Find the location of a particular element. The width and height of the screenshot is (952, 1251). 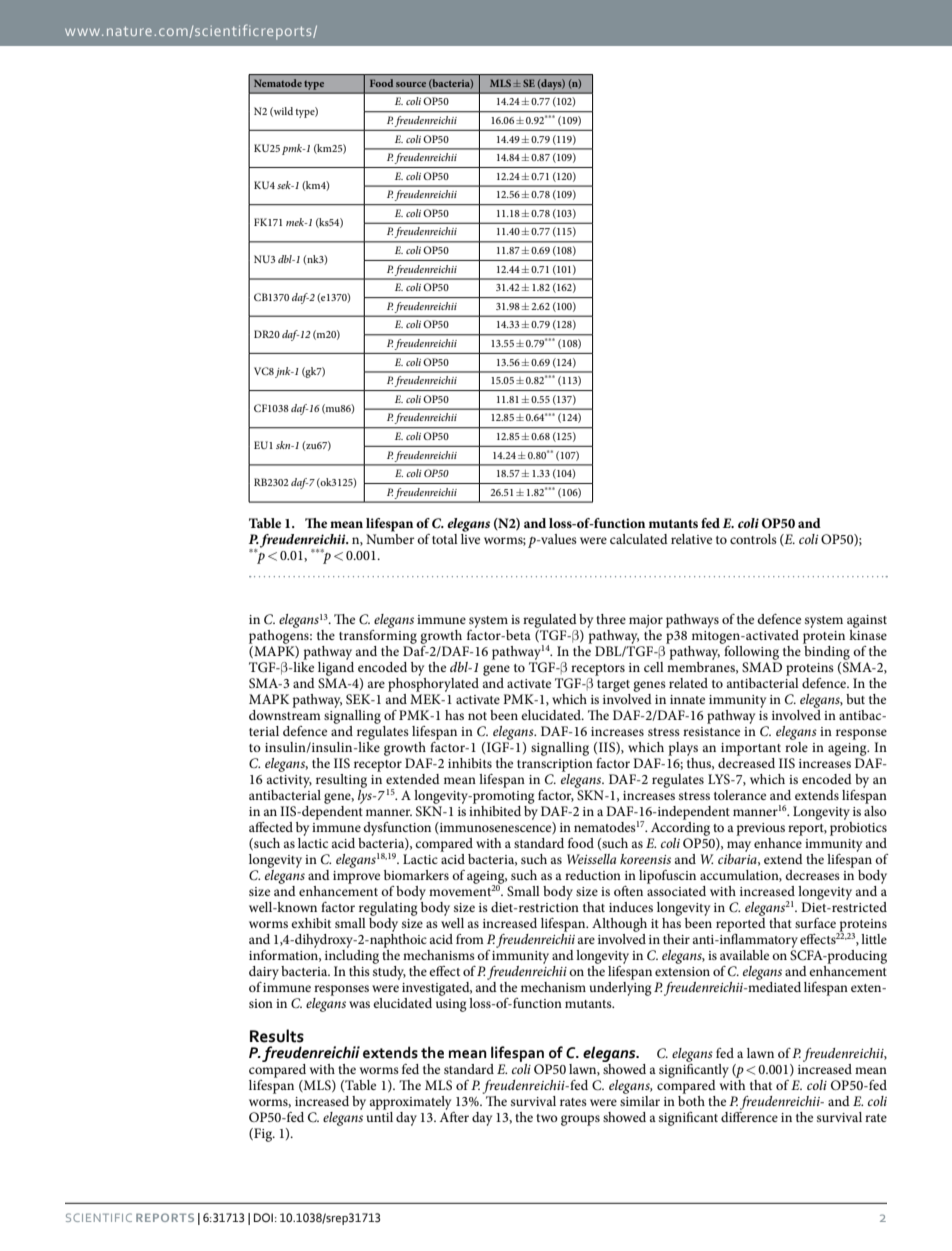

Number is located at coordinates (390, 537).
